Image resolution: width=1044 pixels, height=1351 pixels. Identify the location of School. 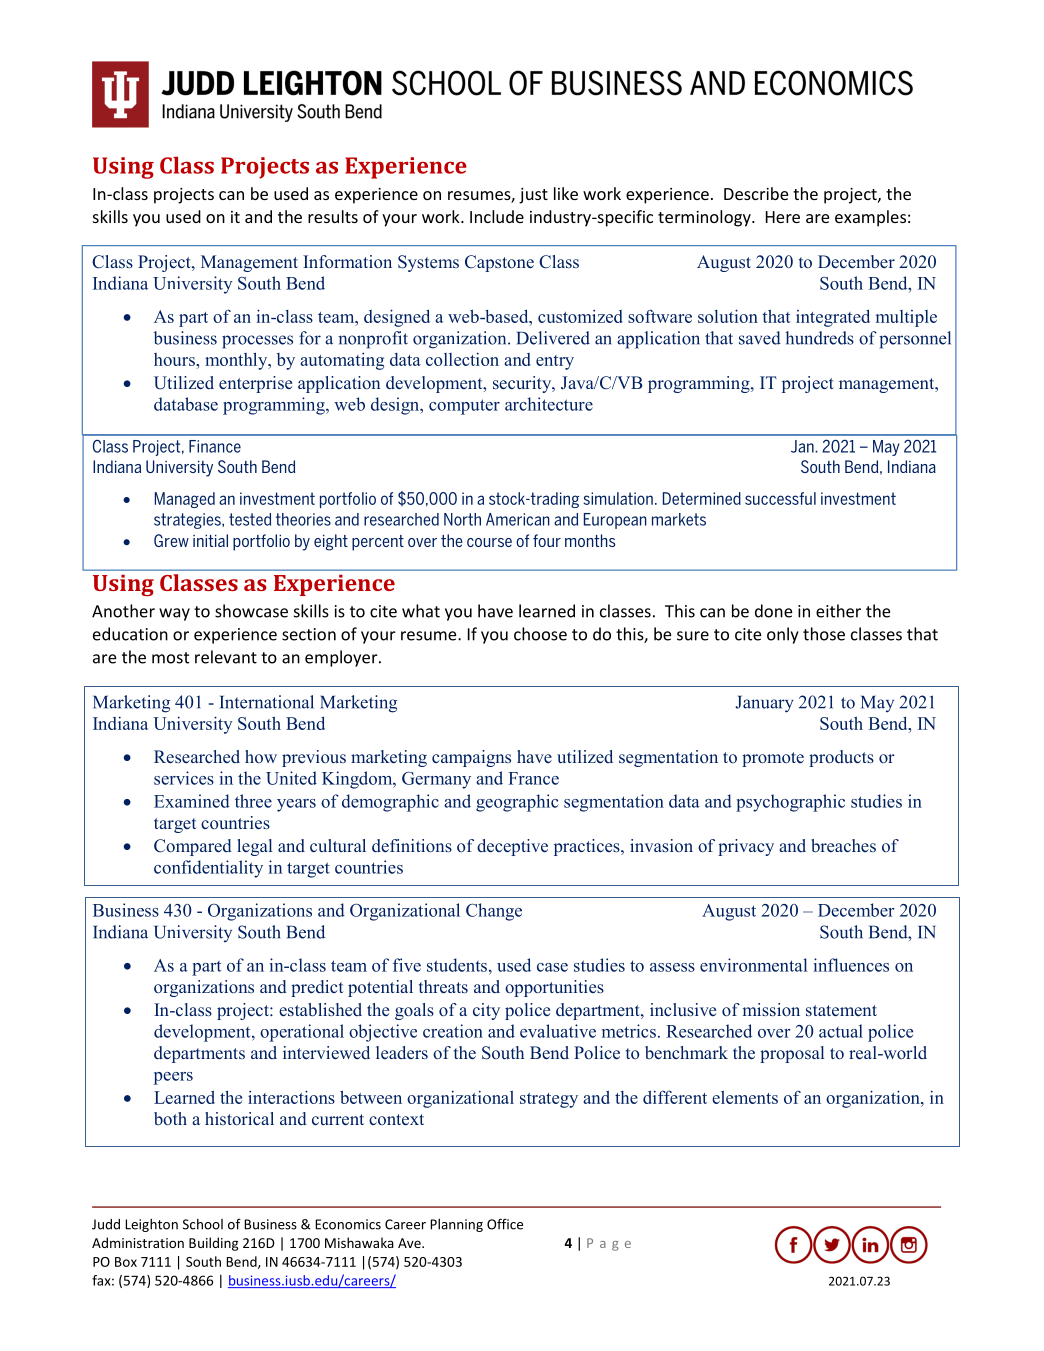
(203, 1224).
